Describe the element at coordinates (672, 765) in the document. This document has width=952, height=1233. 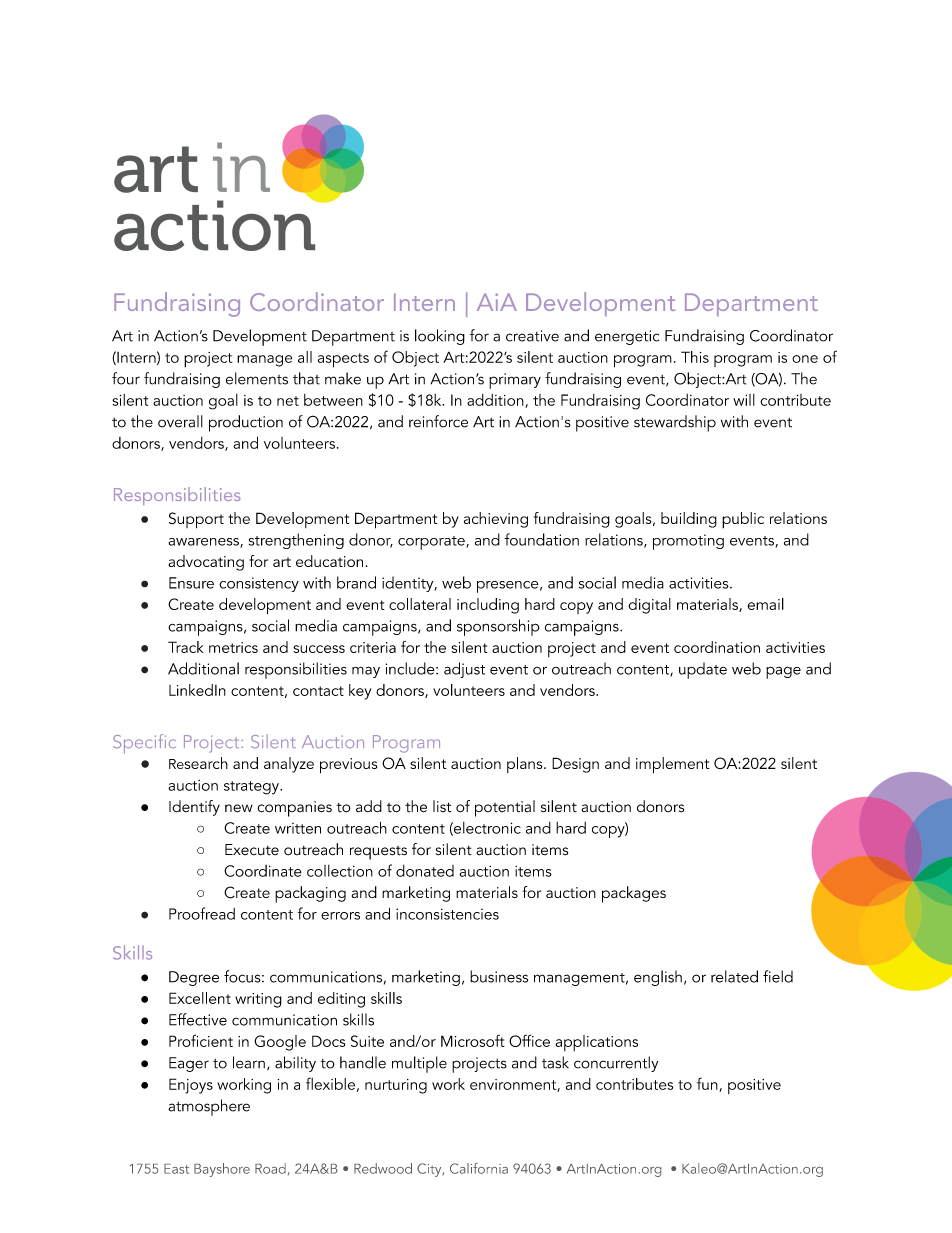
I see `implement` at that location.
